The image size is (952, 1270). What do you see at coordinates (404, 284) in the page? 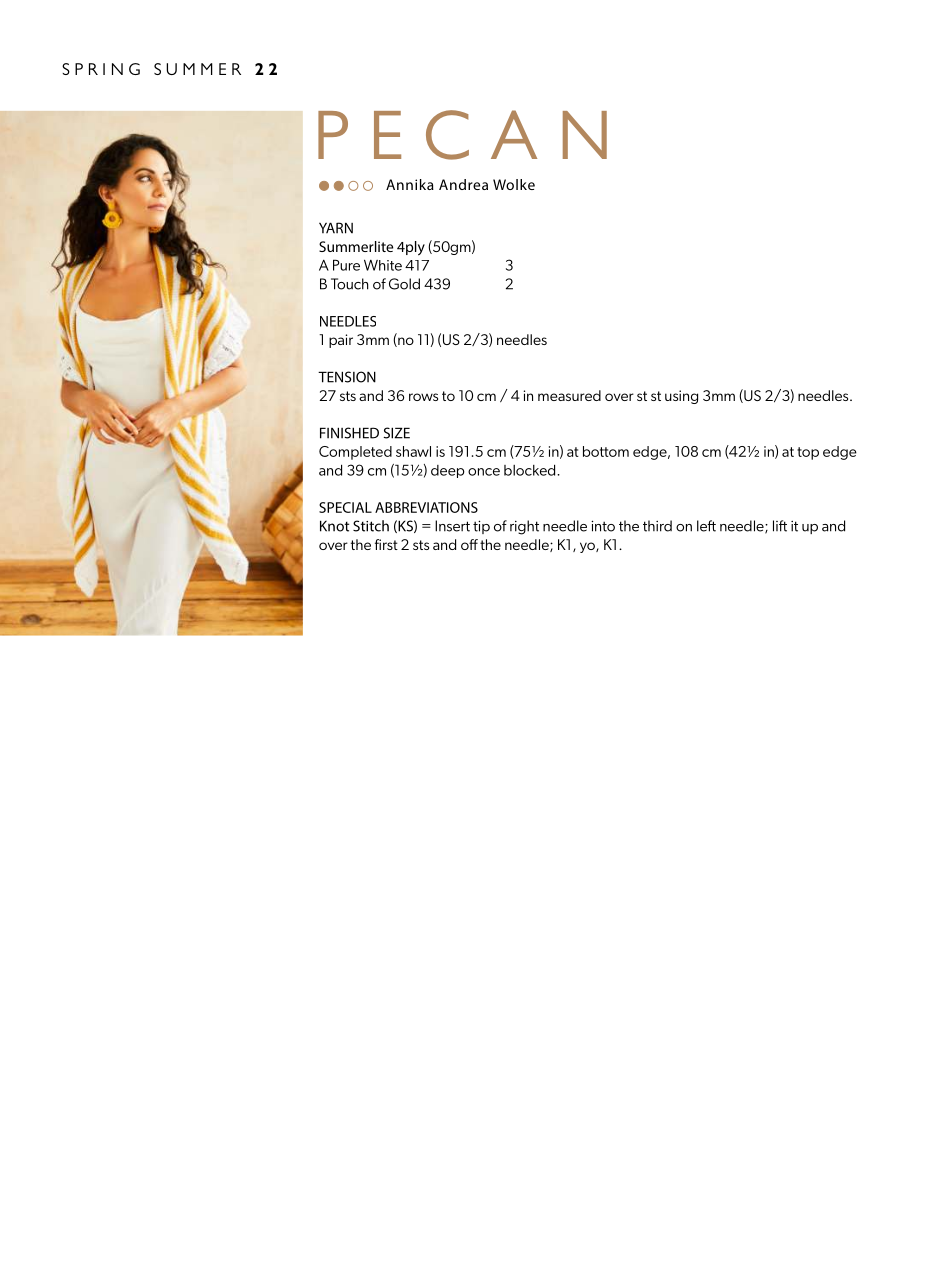
I see `Gold` at bounding box center [404, 284].
